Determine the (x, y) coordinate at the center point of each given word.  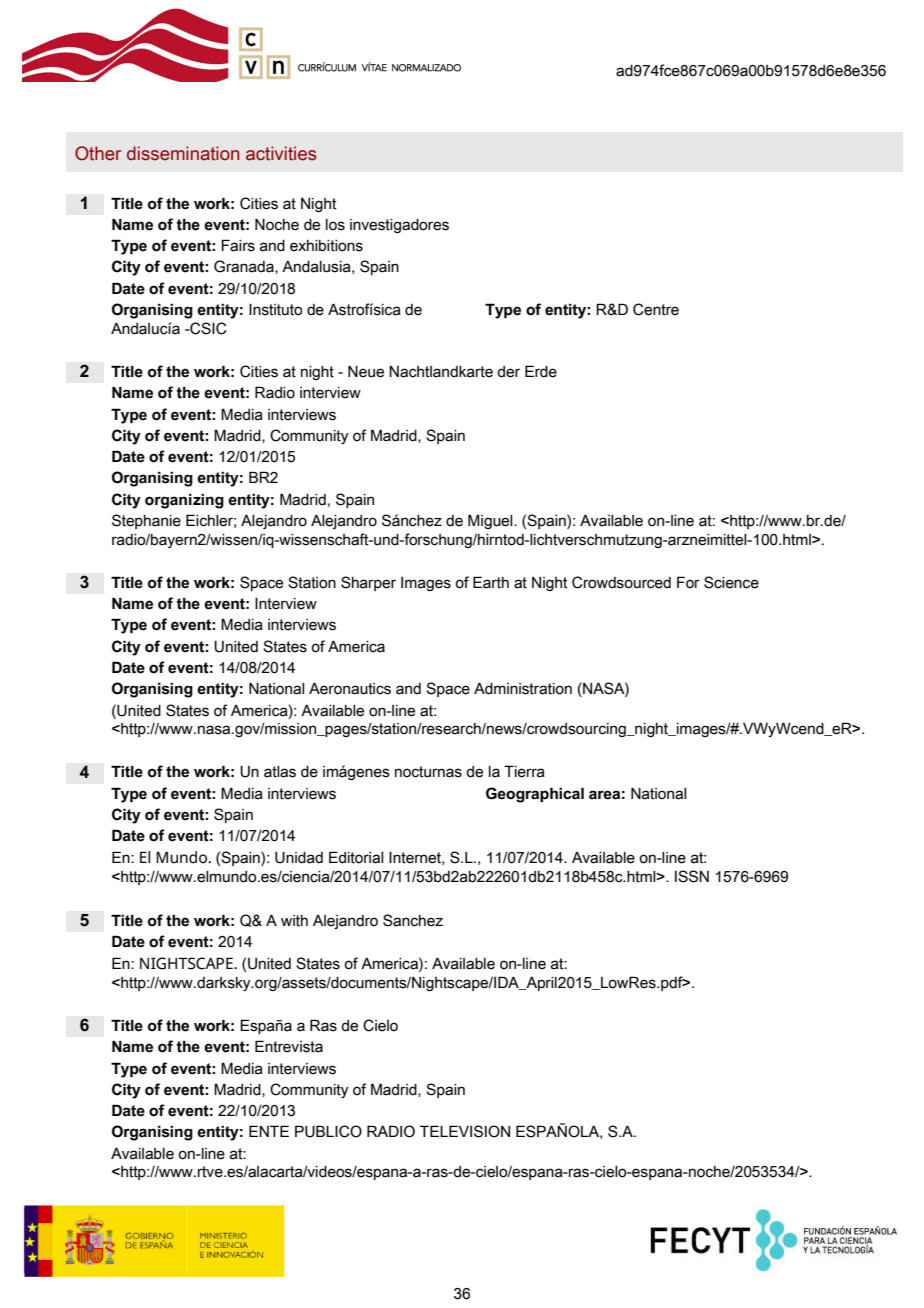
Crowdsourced (621, 582)
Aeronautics (350, 689)
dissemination (183, 153)
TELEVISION (465, 1131)
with (294, 921)
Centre (656, 309)
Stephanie (146, 521)
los (335, 225)
